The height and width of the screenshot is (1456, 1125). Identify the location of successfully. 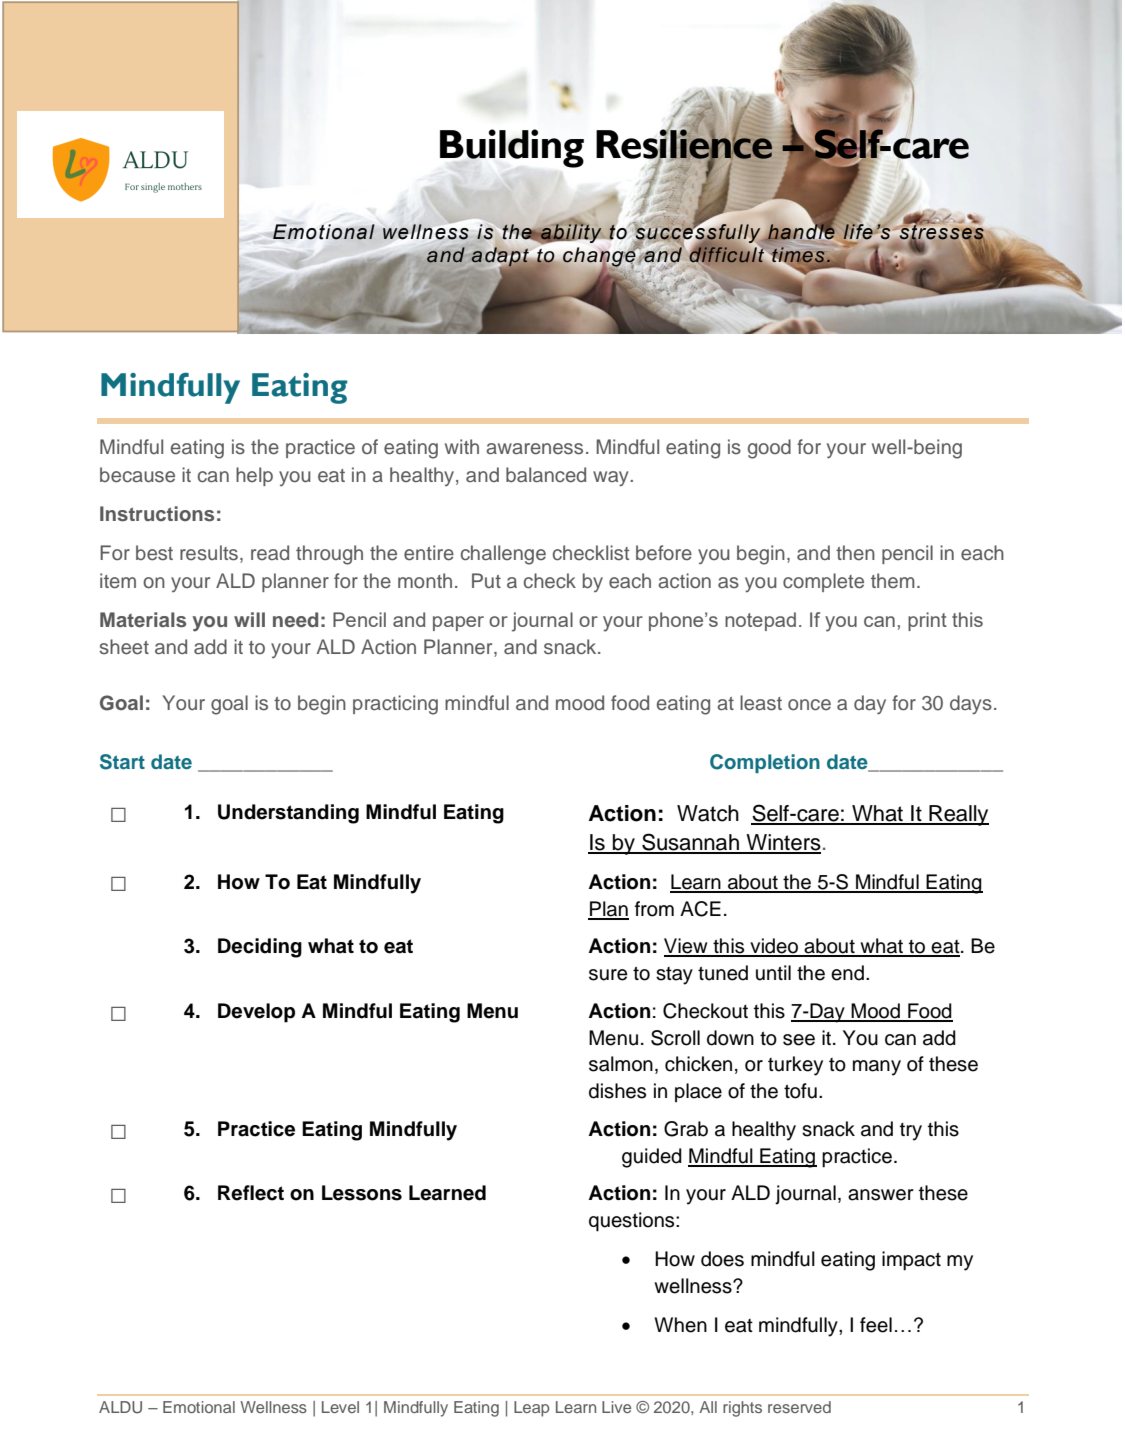
(697, 234).
